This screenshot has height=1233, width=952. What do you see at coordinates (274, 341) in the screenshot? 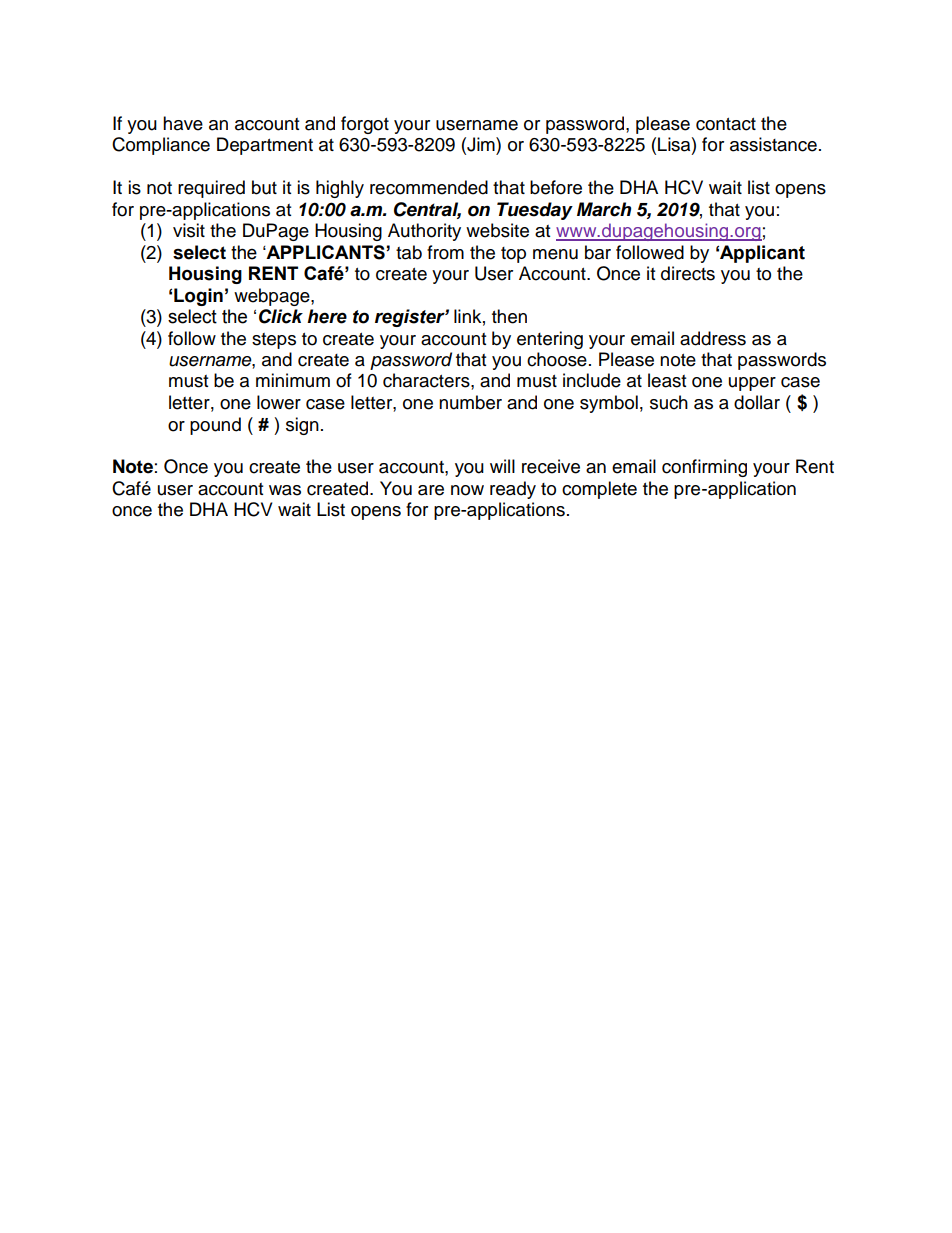
I see `steps` at bounding box center [274, 341].
